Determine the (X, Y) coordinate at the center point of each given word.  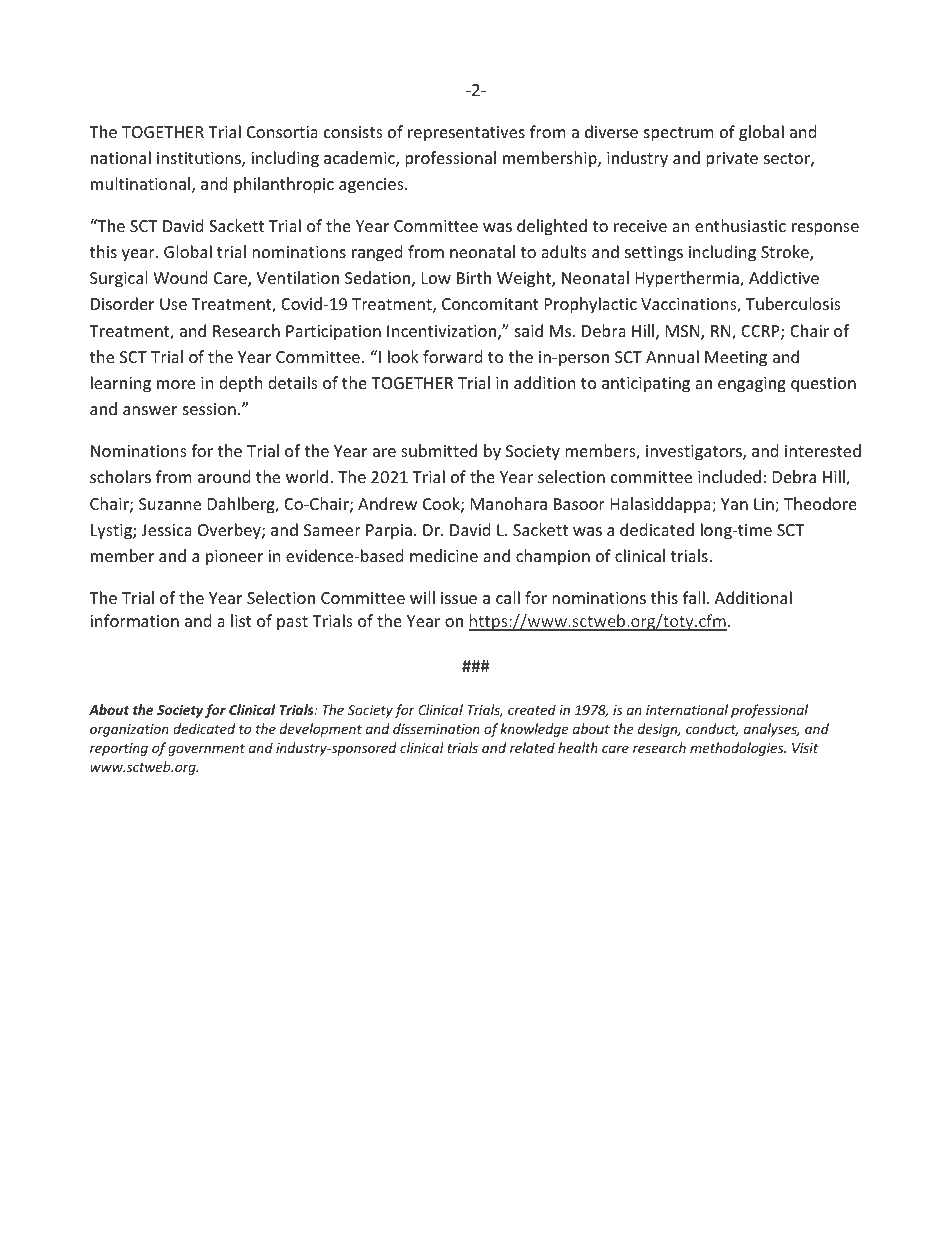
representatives (466, 134)
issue (459, 598)
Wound (180, 277)
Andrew (387, 503)
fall (694, 597)
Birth (474, 277)
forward (452, 356)
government (206, 750)
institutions (200, 159)
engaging (752, 385)
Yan (734, 504)
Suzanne (170, 504)
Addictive (784, 277)
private (732, 160)
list (241, 620)
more (176, 384)
